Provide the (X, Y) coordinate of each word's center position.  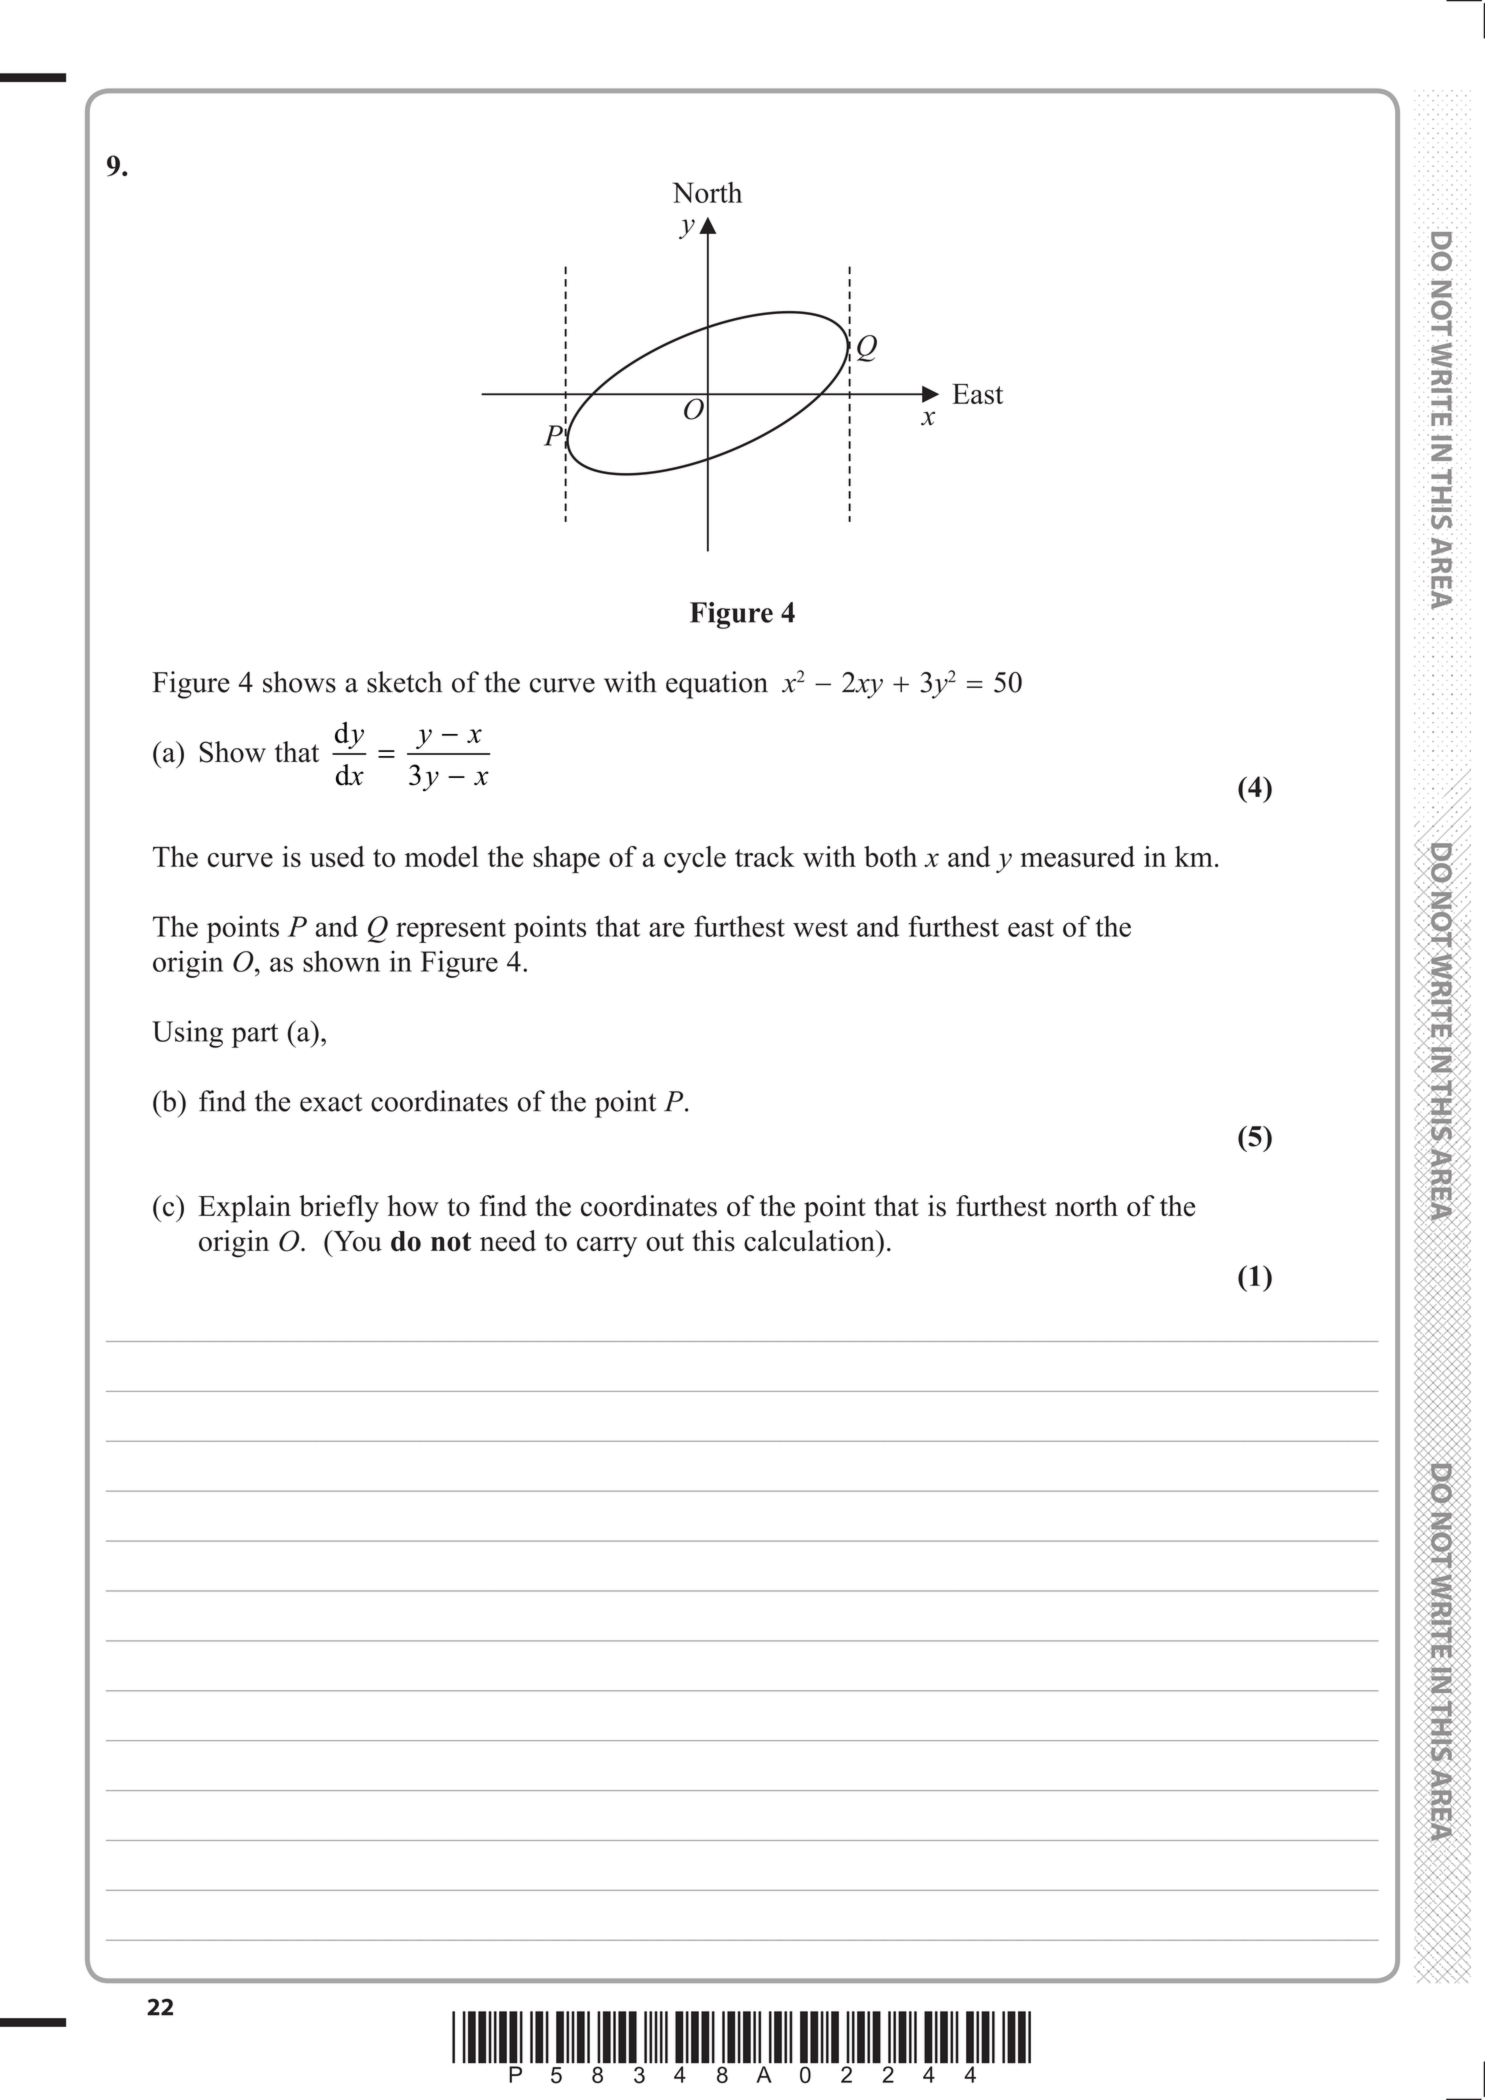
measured (1077, 856)
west (820, 928)
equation (717, 685)
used (337, 856)
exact (331, 1102)
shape (566, 859)
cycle (695, 859)
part (255, 1035)
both (890, 856)
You (356, 1241)
